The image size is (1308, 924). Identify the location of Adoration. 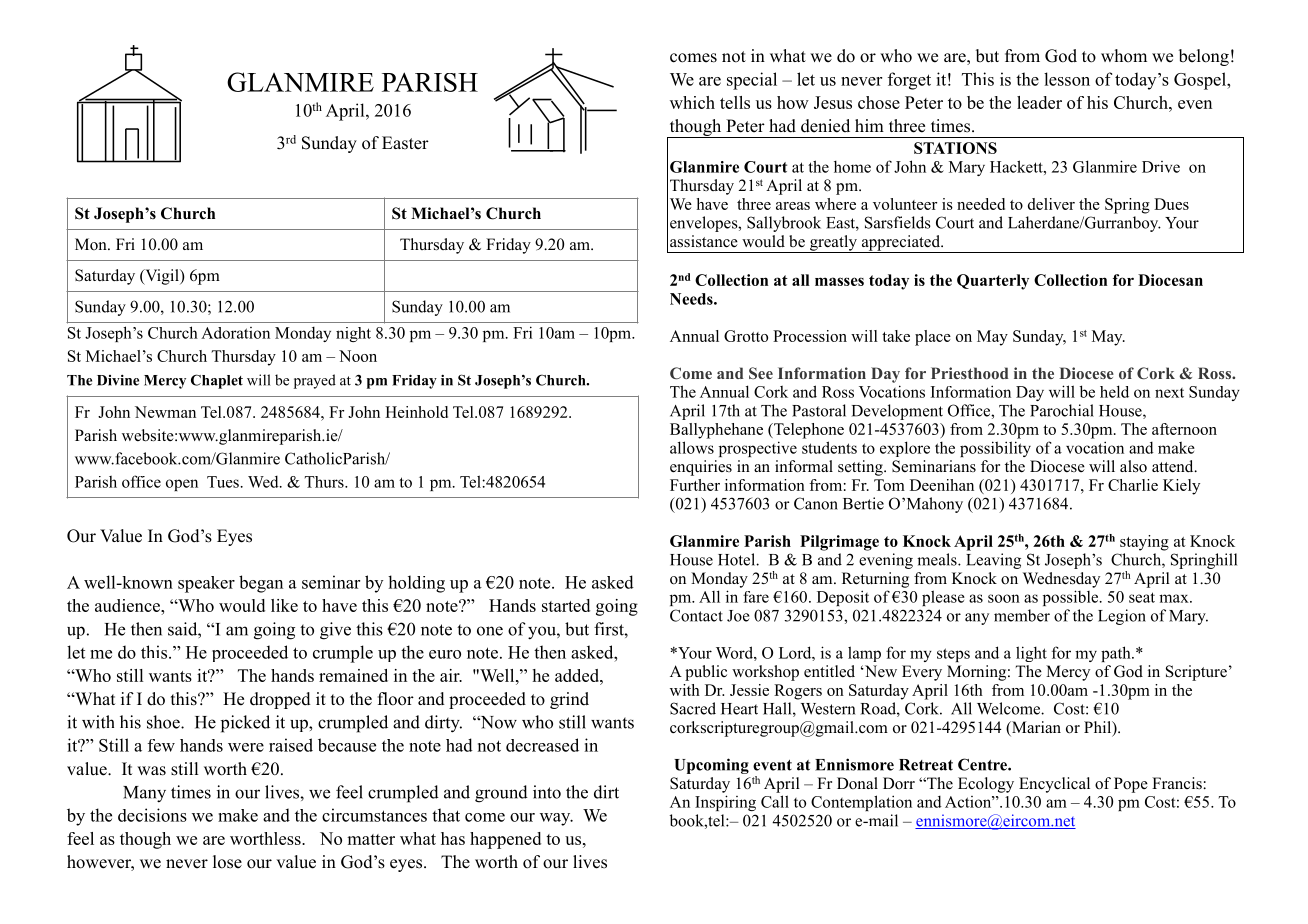
(235, 333).
